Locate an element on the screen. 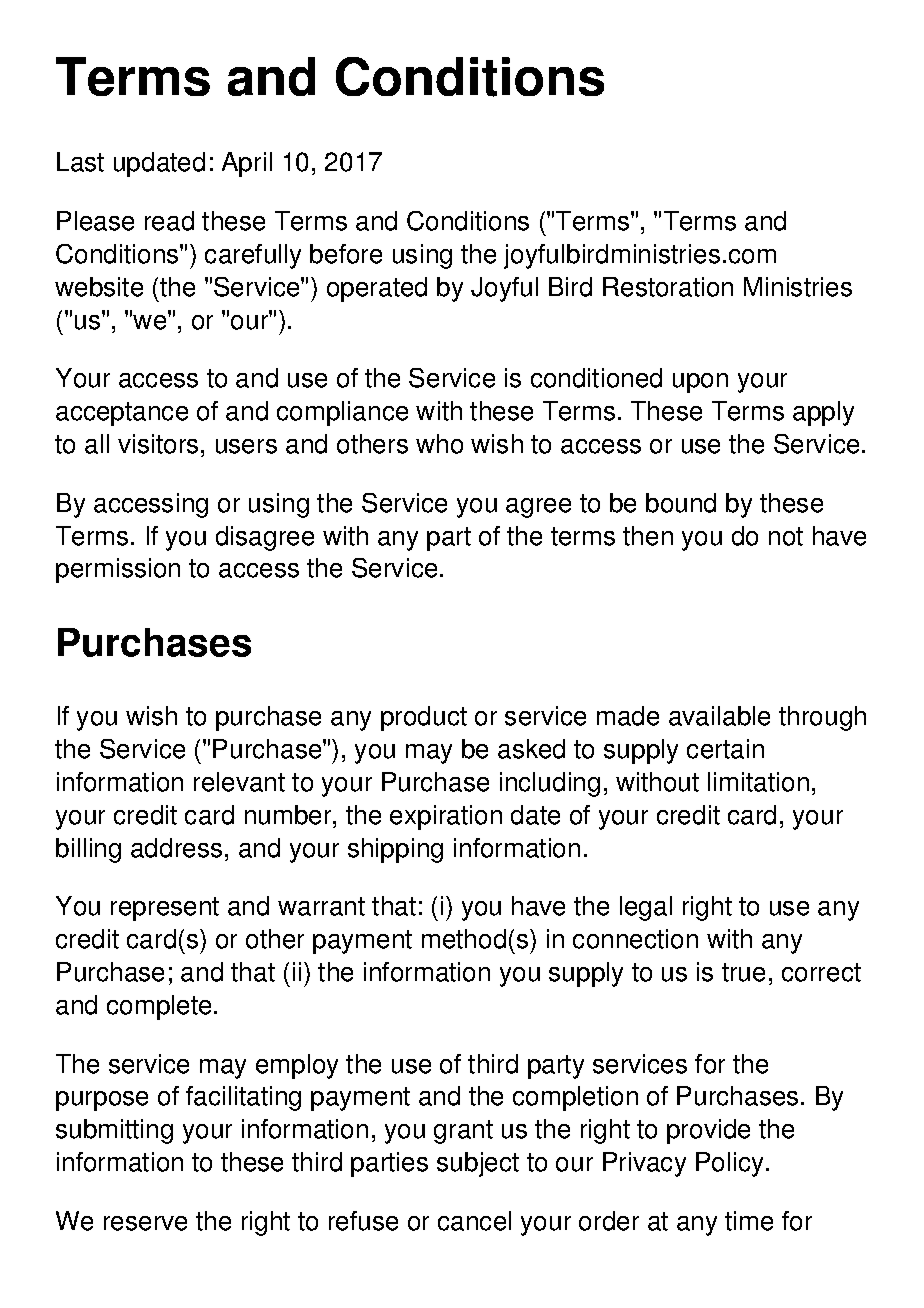 Image resolution: width=924 pixels, height=1308 pixels. limitation is located at coordinates (758, 782).
